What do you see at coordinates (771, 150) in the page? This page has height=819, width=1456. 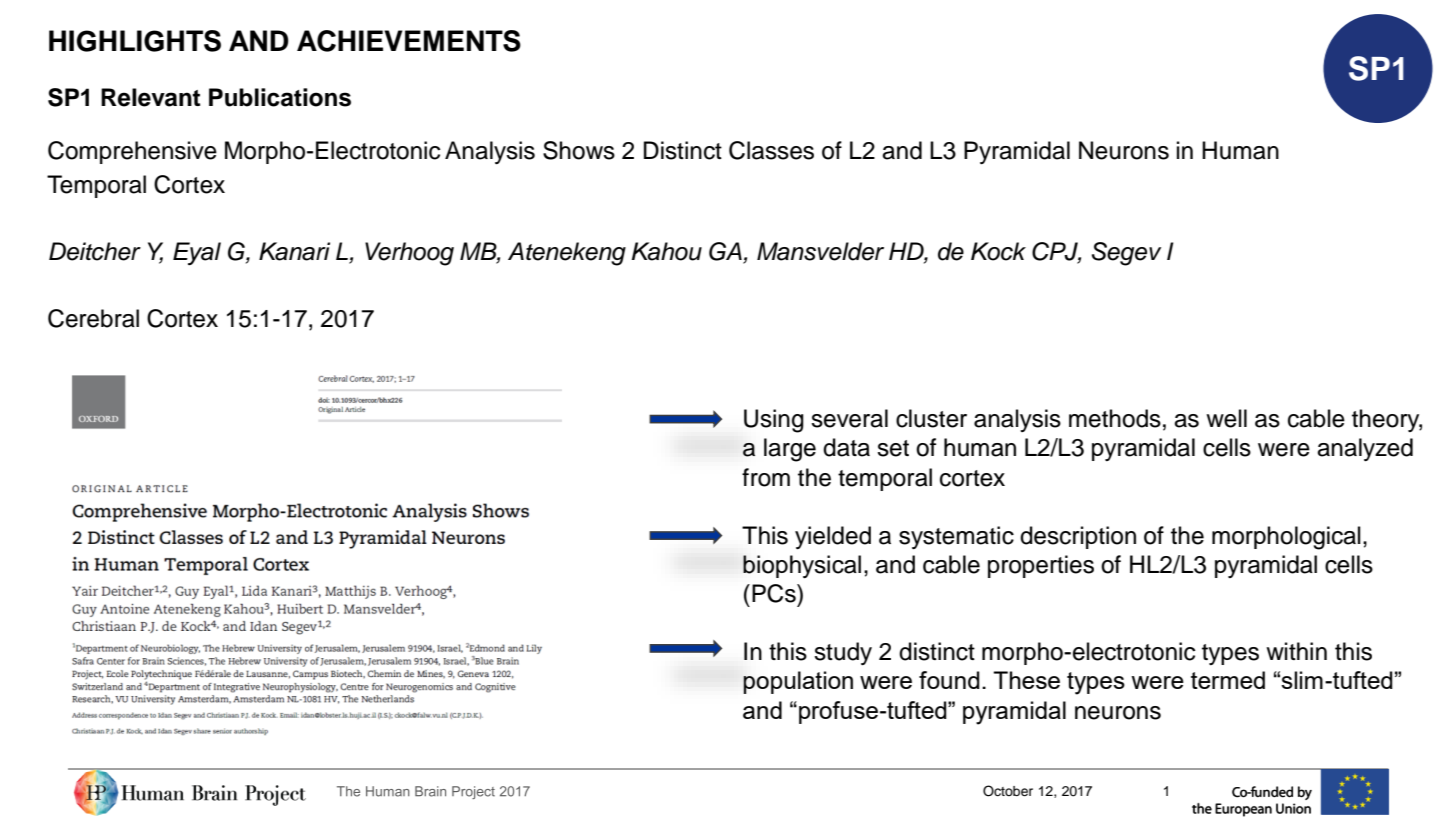 I see `Classes` at bounding box center [771, 150].
